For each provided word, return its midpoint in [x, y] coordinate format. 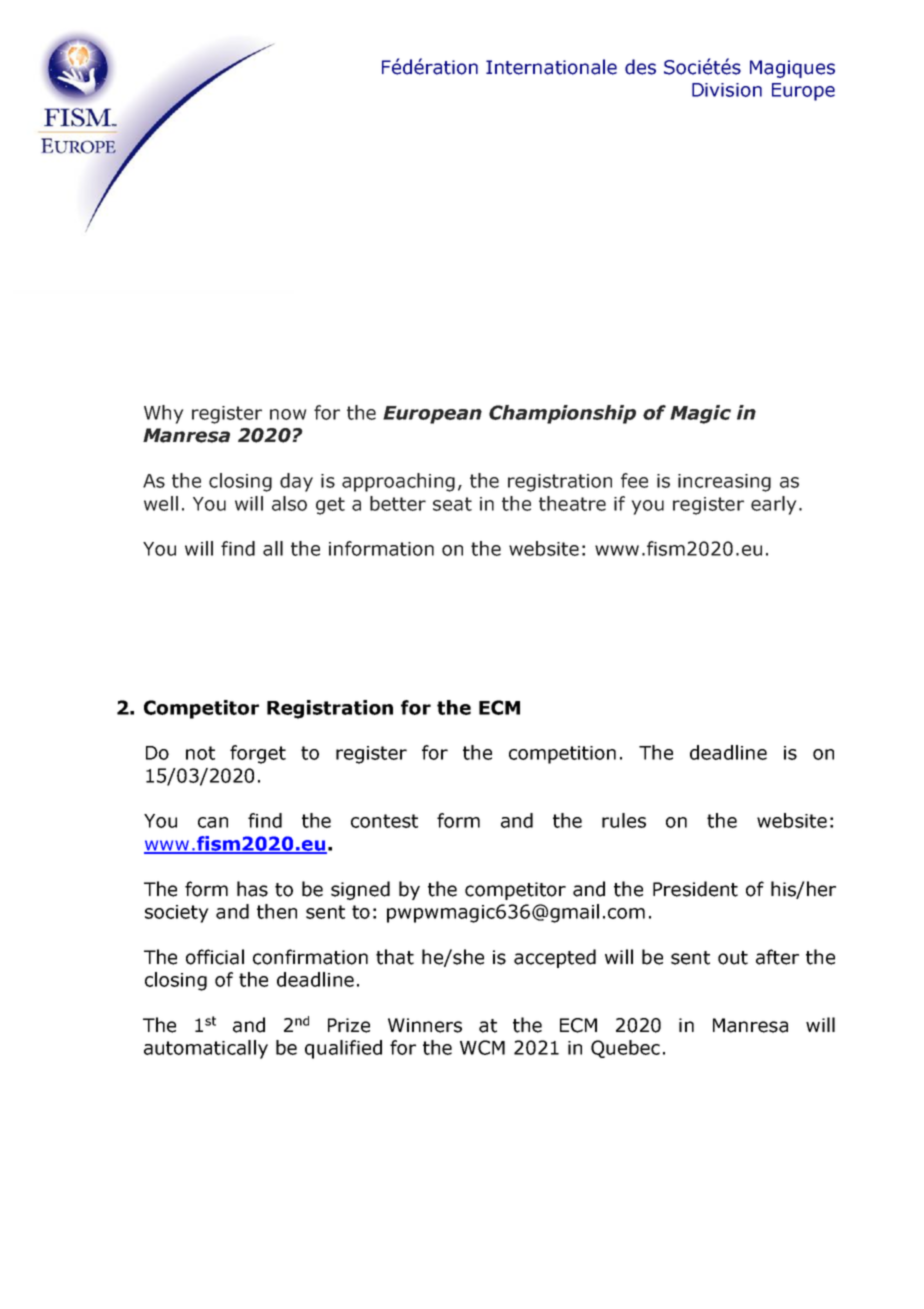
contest [384, 821]
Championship [562, 414]
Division [727, 90]
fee [634, 480]
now [288, 414]
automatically [206, 1049]
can [213, 822]
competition [562, 755]
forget [258, 754]
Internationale [551, 67]
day [296, 482]
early [773, 505]
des [640, 67]
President [695, 889]
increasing [724, 483]
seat [452, 504]
